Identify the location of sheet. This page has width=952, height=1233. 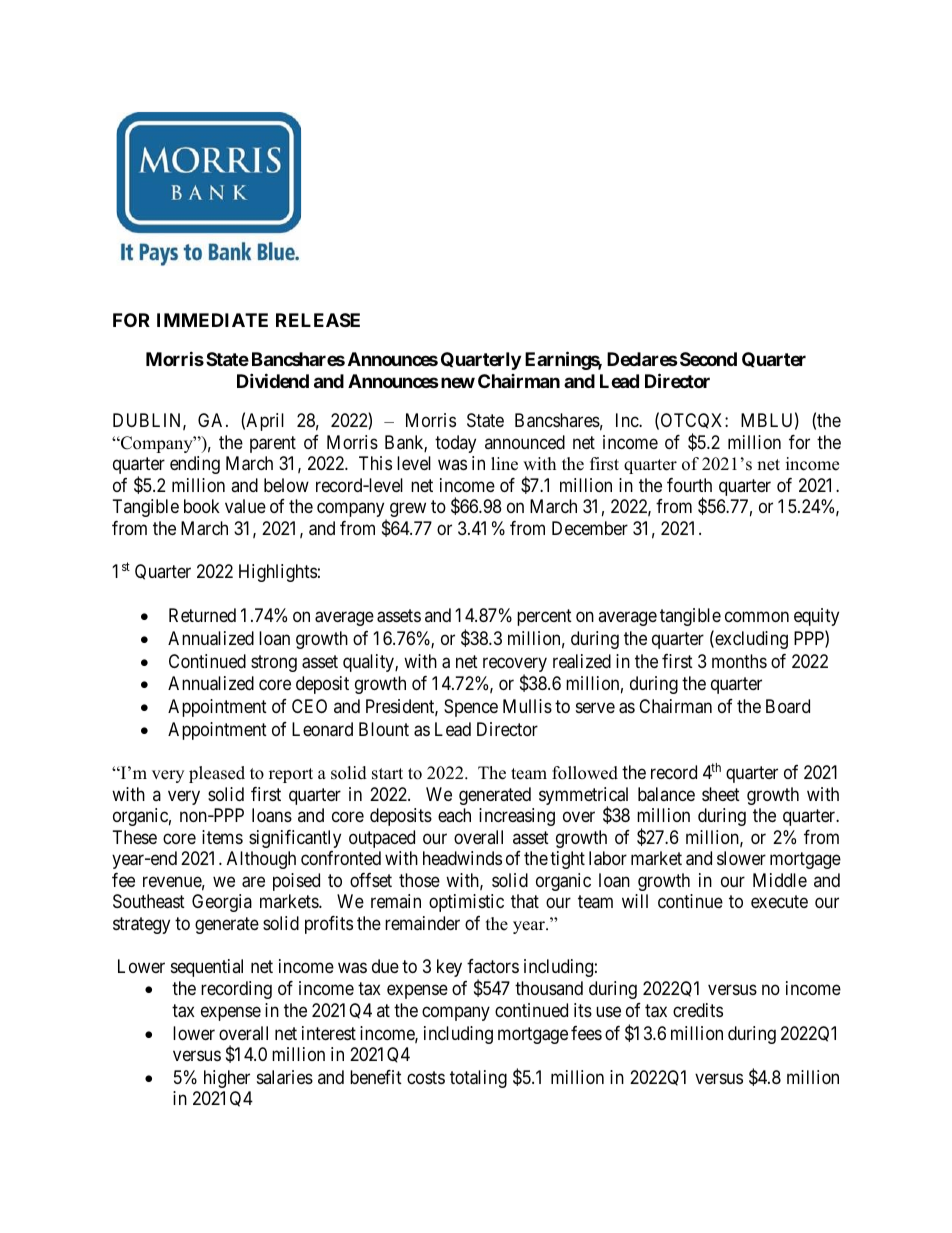
(721, 794).
